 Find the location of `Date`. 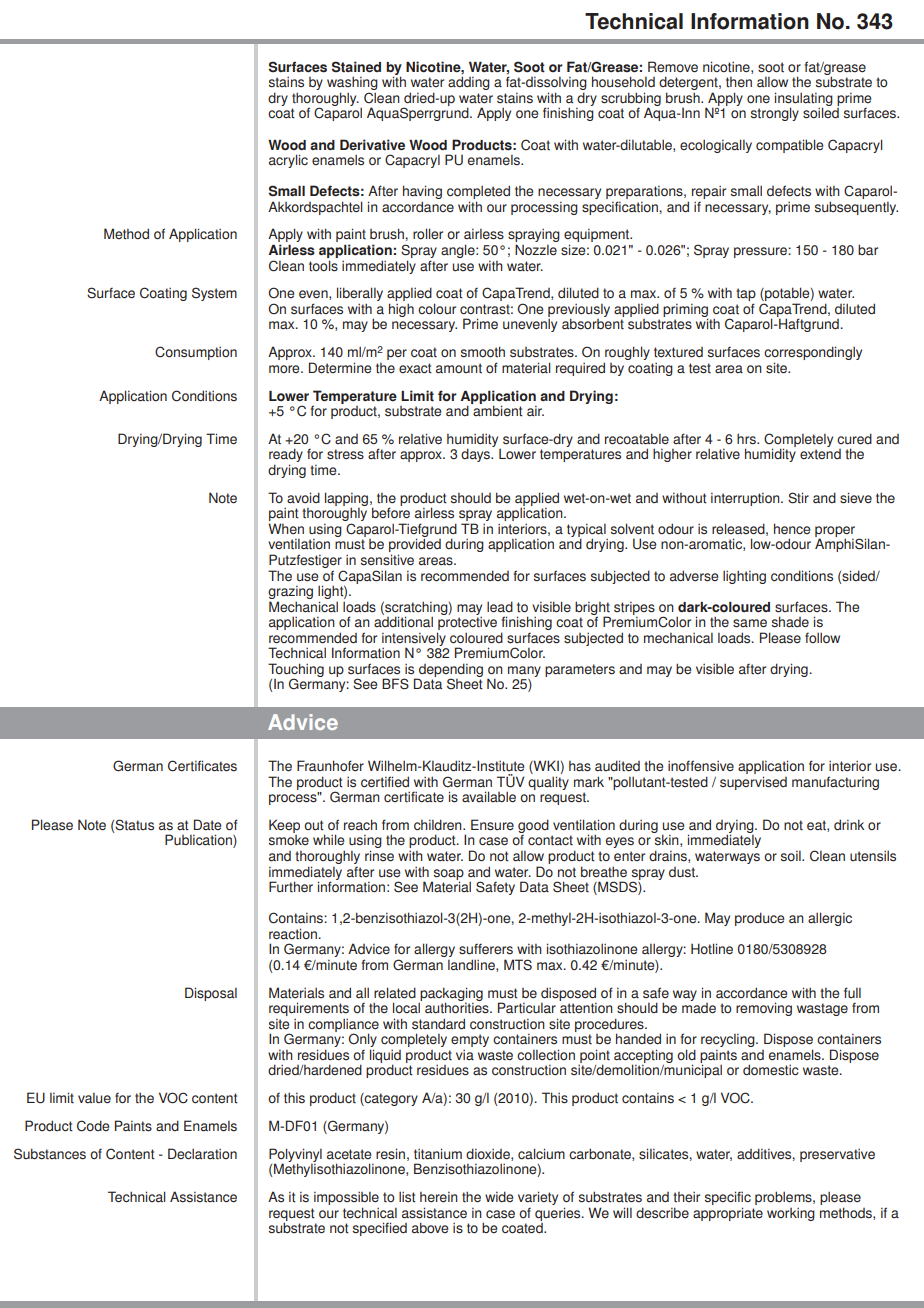

Date is located at coordinates (207, 824).
